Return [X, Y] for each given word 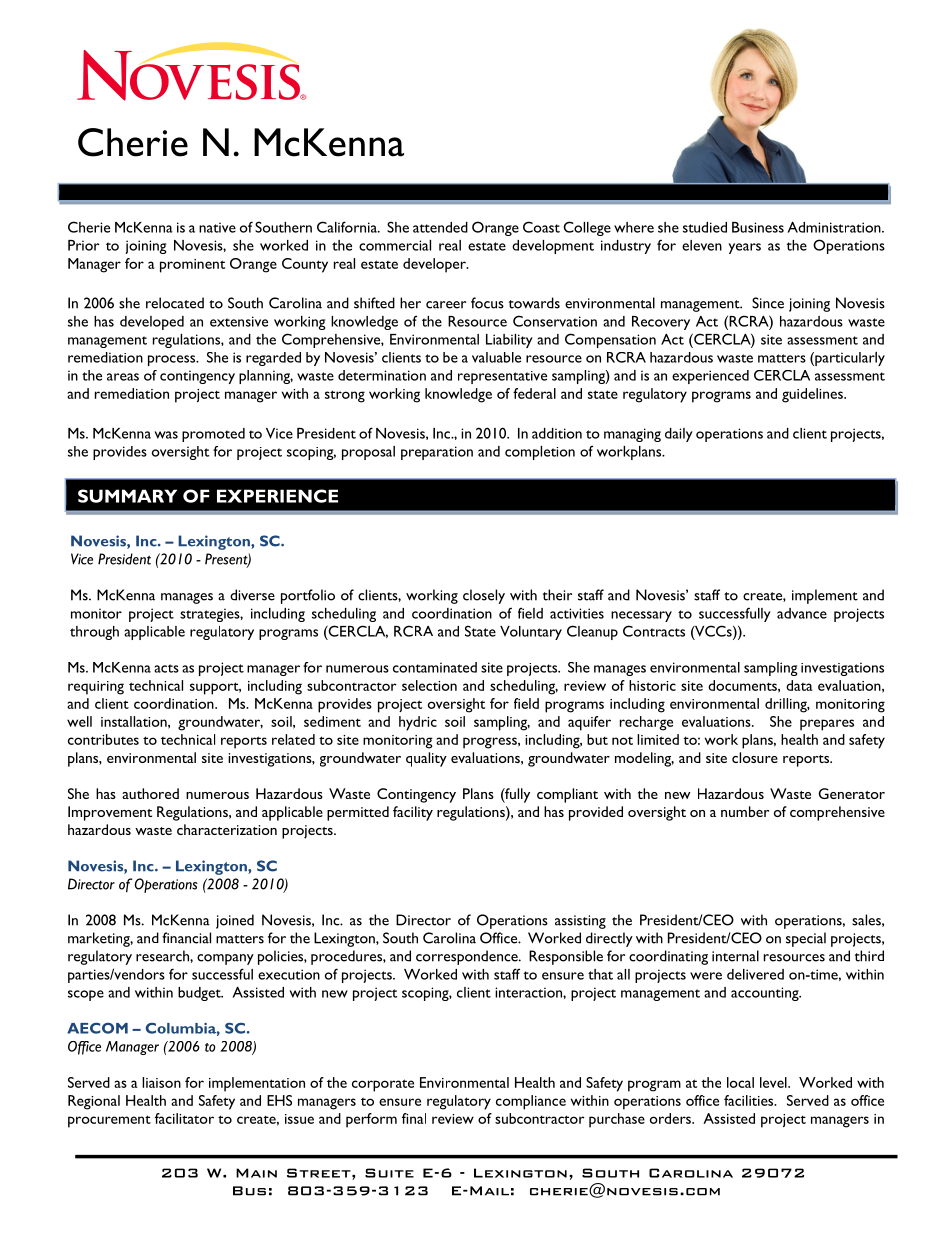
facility [413, 813]
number [745, 811]
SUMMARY [127, 496]
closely [484, 596]
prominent [192, 266]
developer [435, 265]
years [745, 248]
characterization [227, 829]
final [414, 1118]
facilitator [184, 1118]
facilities [750, 1100]
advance [802, 613]
